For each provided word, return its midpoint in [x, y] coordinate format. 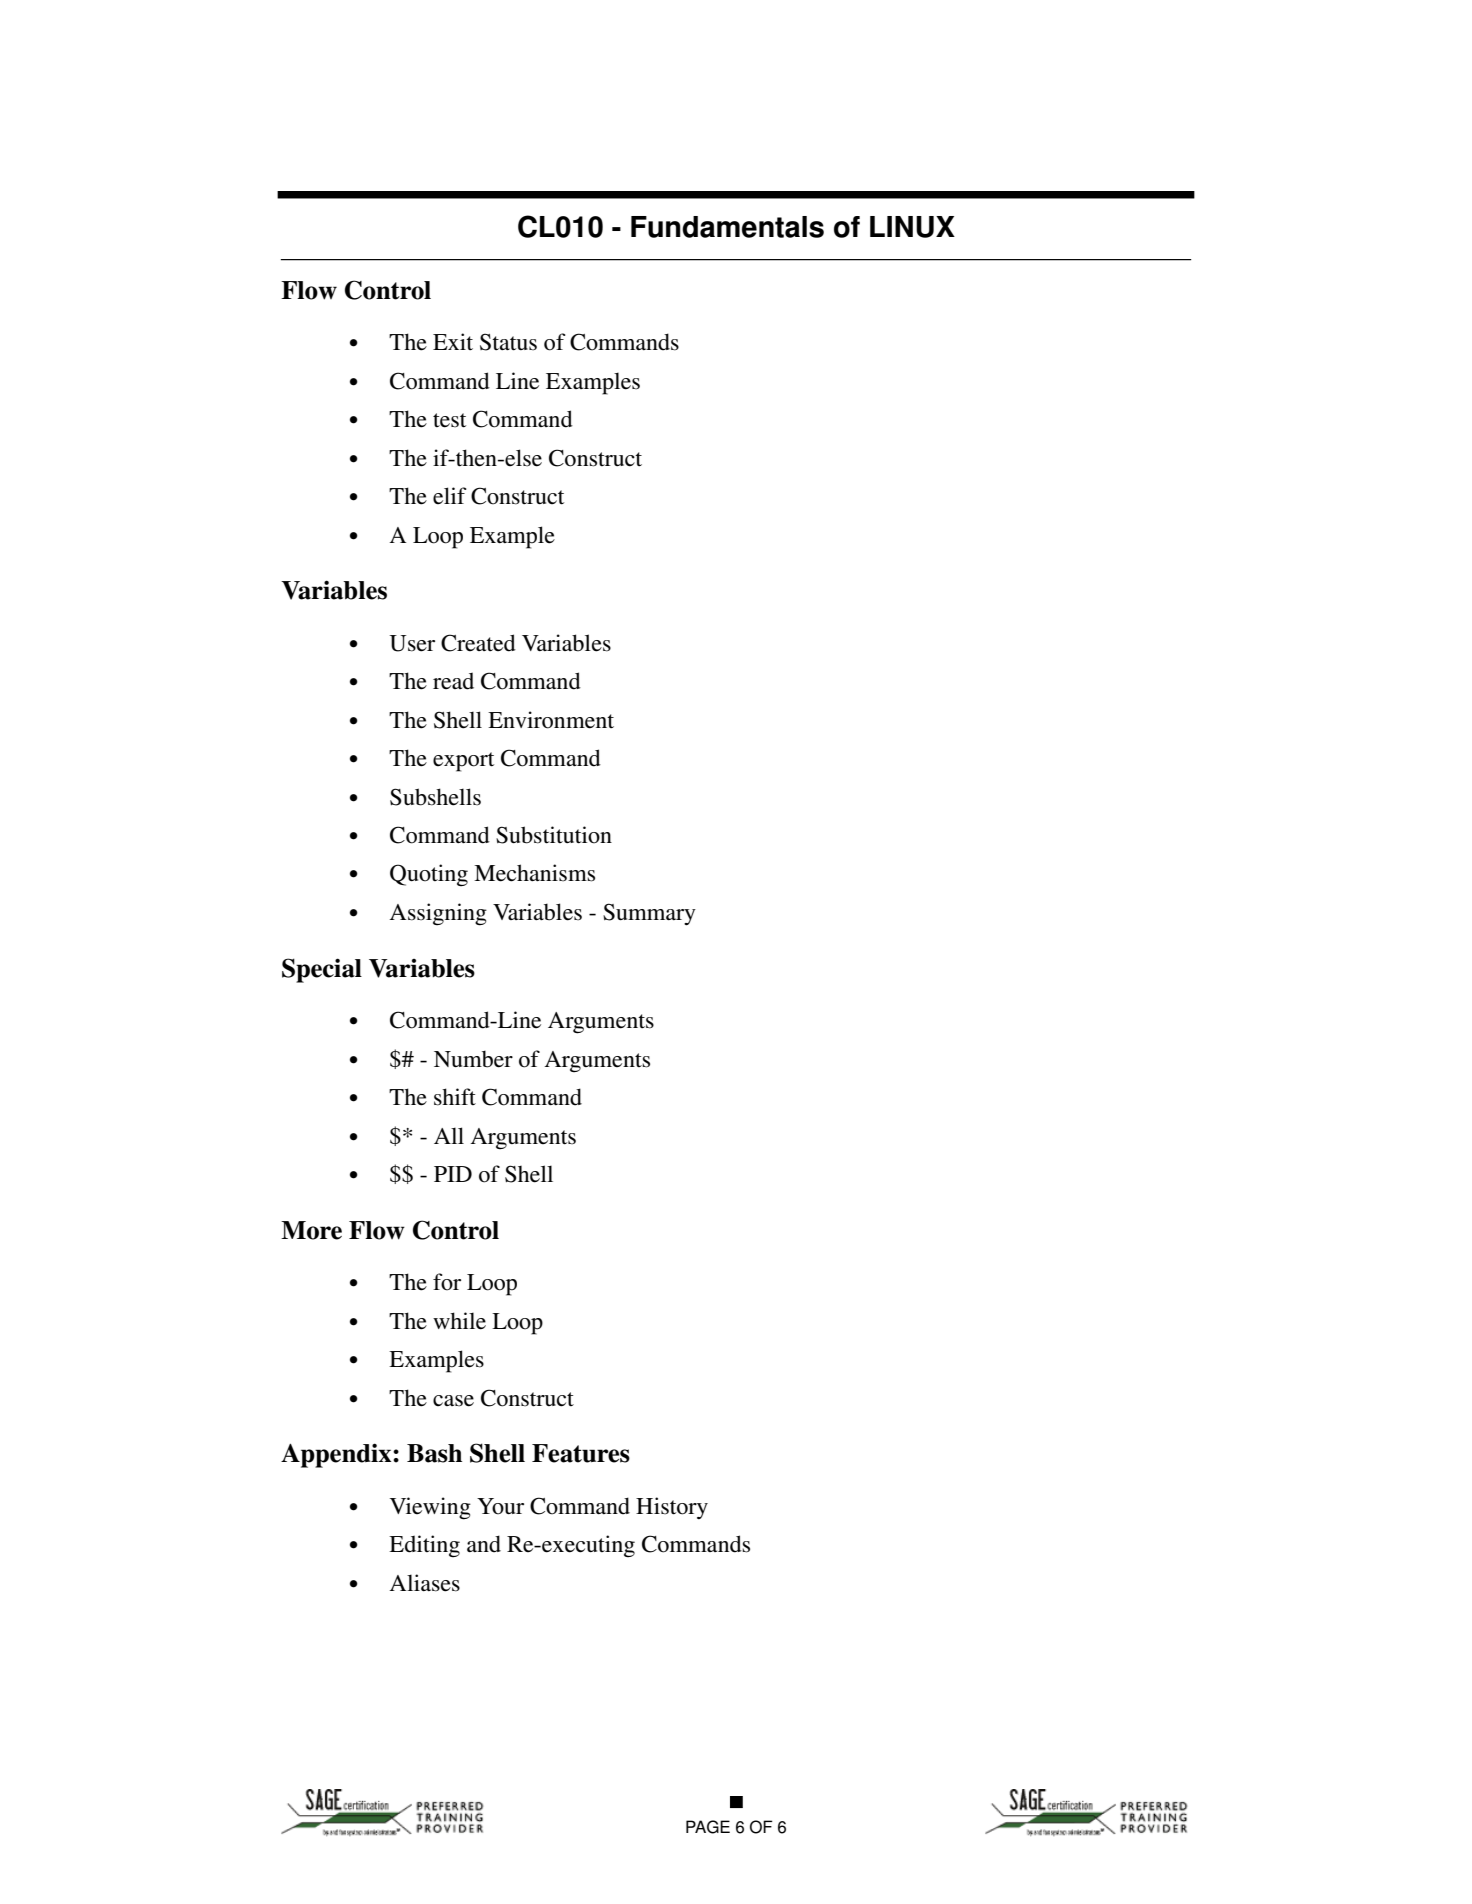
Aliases [424, 1583]
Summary [649, 914]
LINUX [912, 227]
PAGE [708, 1827]
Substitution [554, 835]
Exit [453, 341]
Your [500, 1506]
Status [508, 342]
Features [581, 1453]
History [672, 1508]
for [447, 1282]
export [463, 762]
